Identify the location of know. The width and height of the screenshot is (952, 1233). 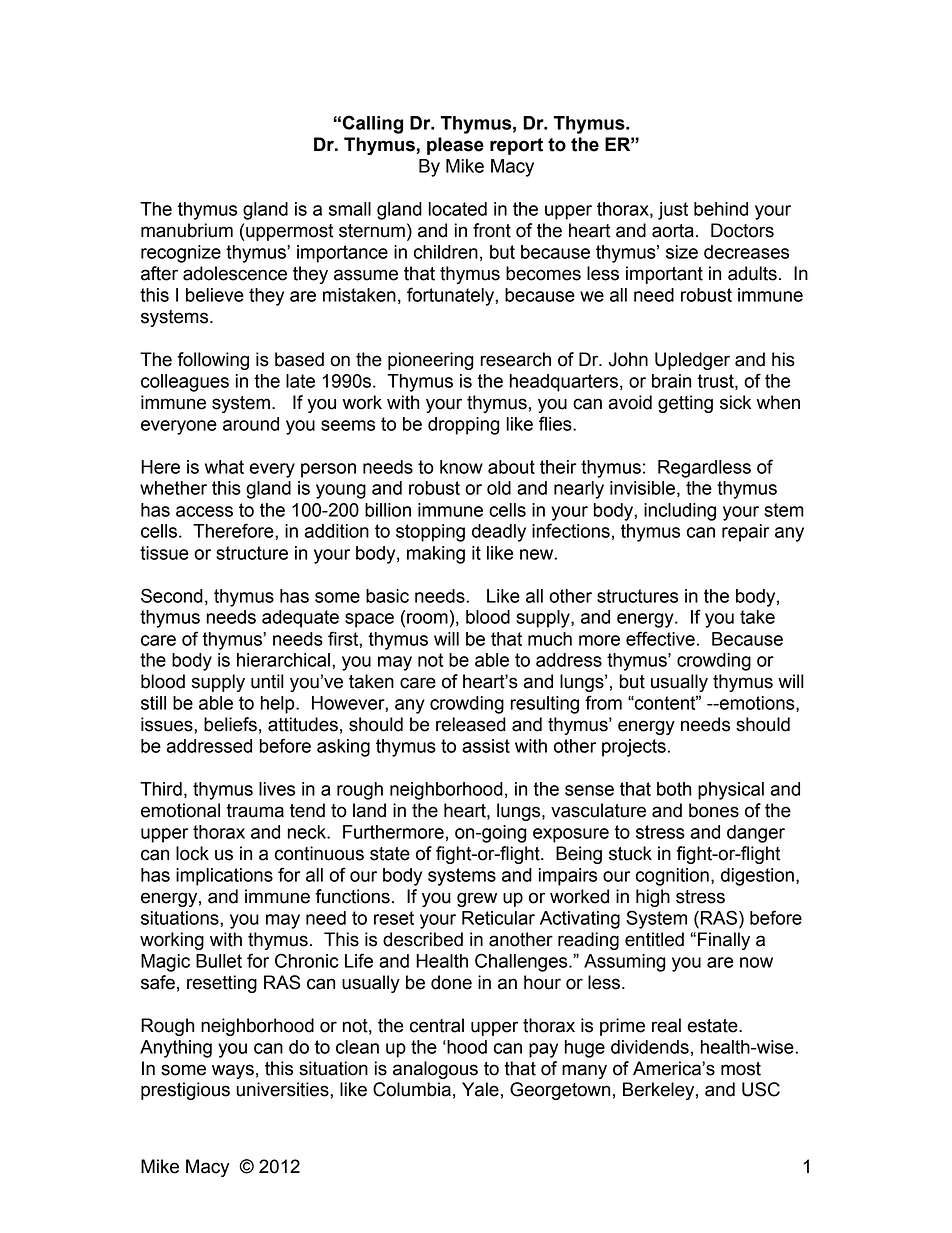
(461, 467).
